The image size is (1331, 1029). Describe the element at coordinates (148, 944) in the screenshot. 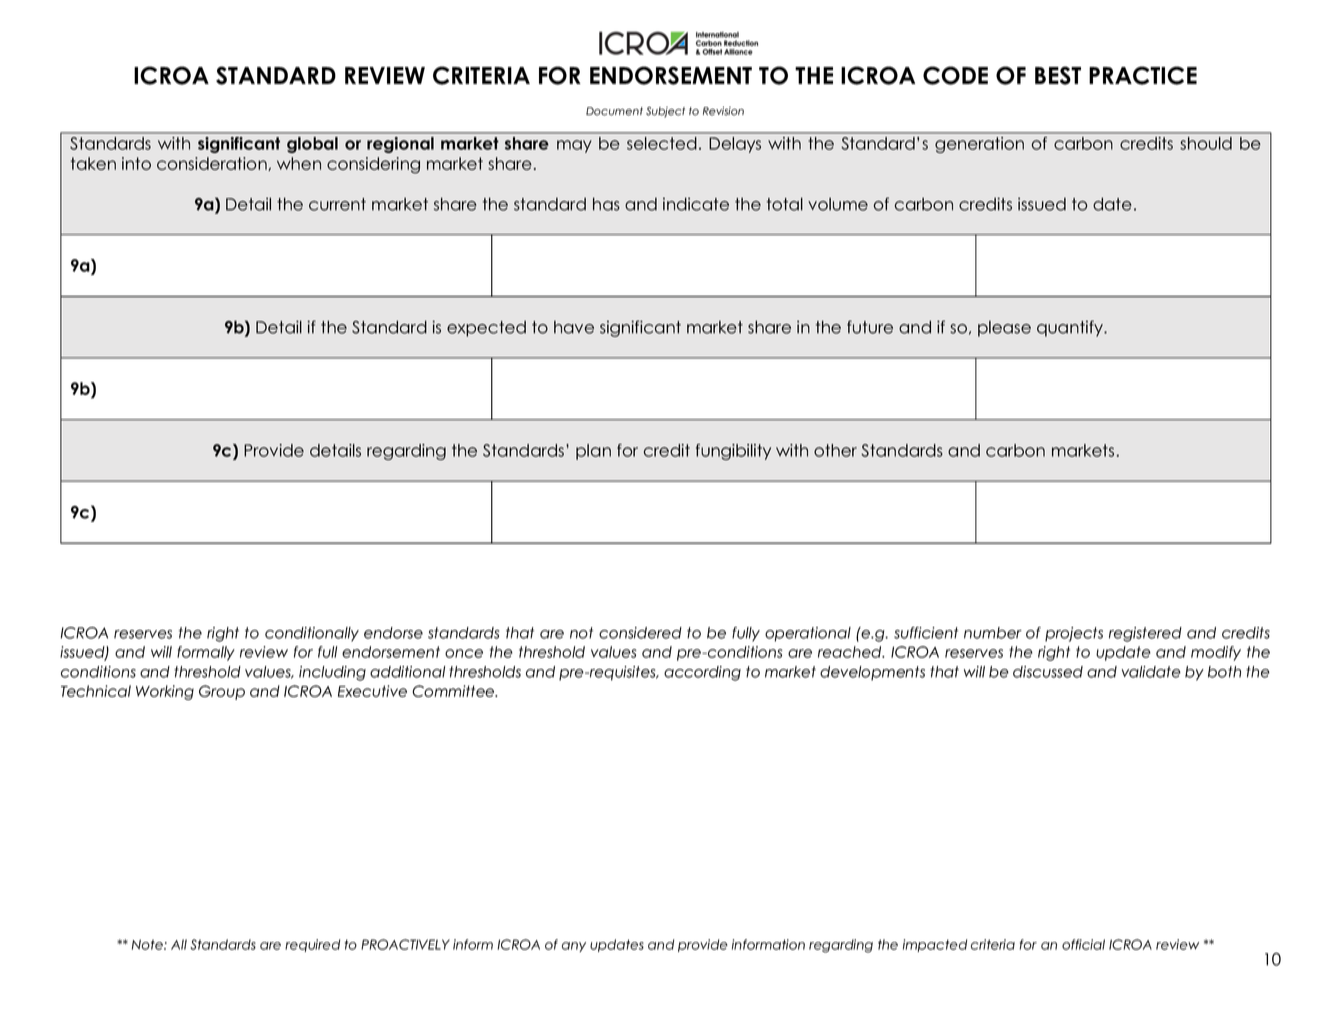

I see `Note` at that location.
